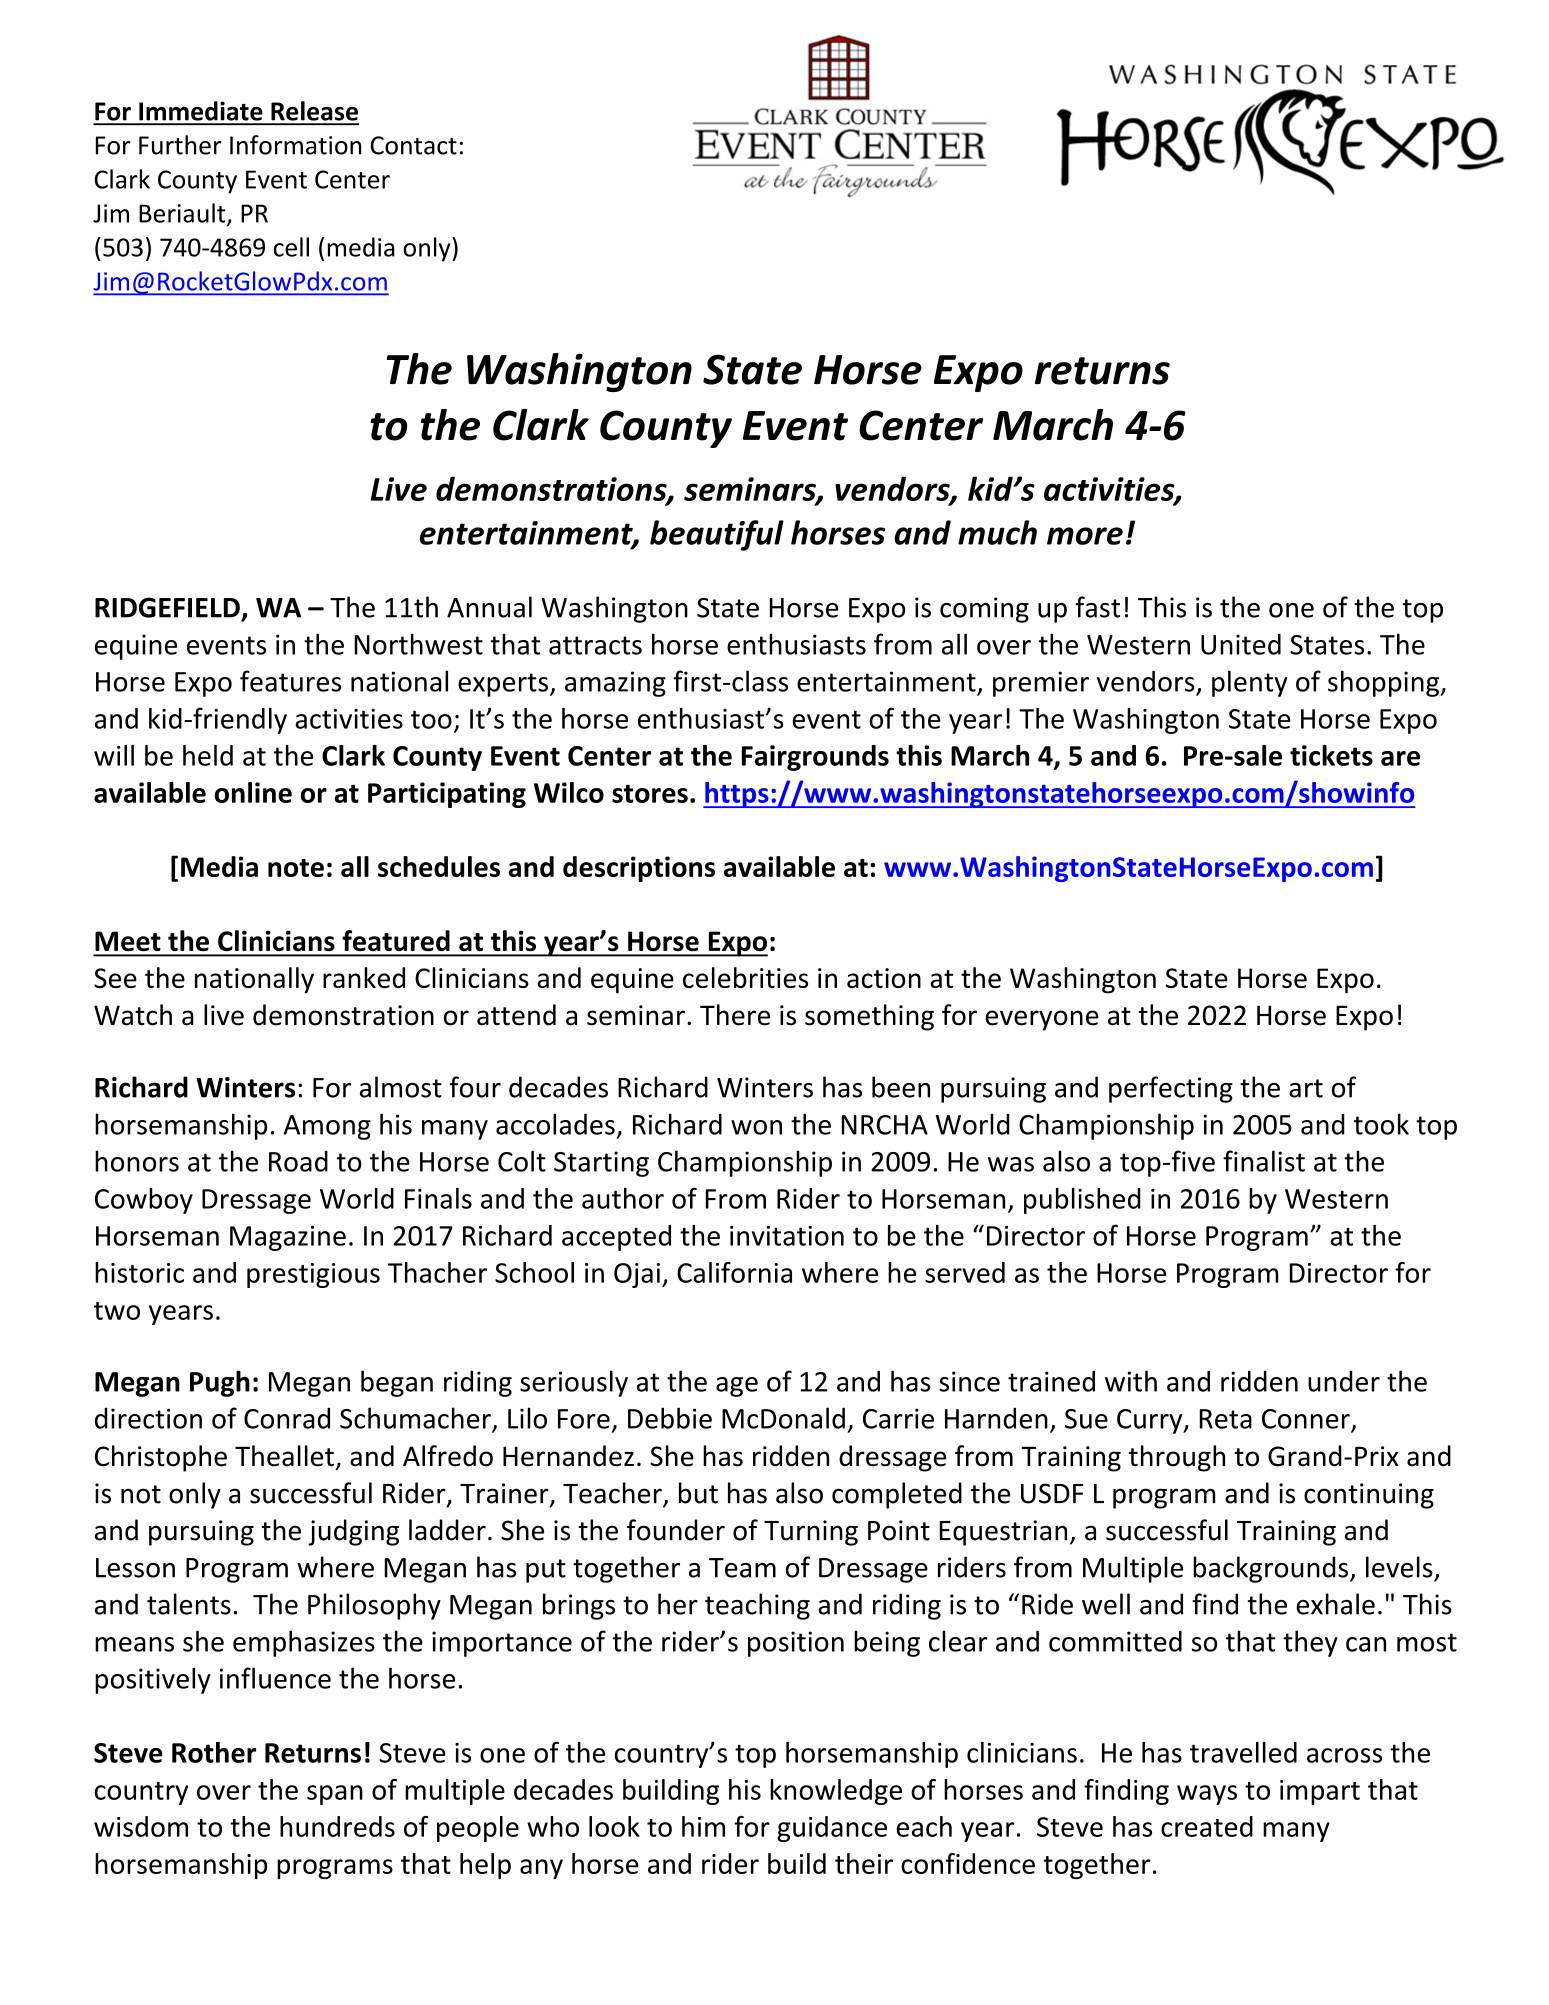  Describe the element at coordinates (337, 1826) in the document. I see `hundreds` at that location.
